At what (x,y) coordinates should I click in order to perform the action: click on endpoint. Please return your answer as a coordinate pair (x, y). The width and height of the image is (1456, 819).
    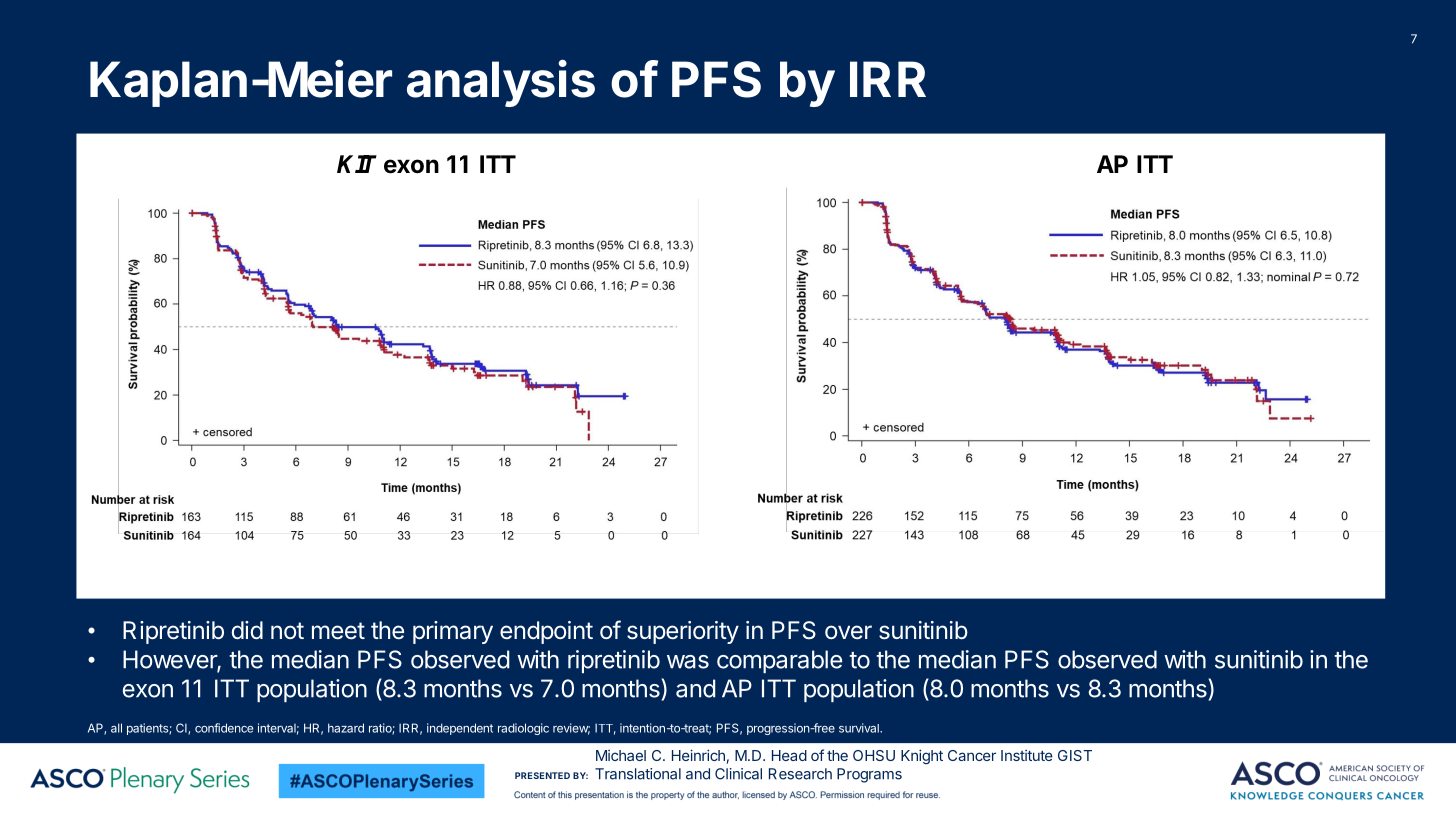
    Looking at the image, I should click on (546, 632).
